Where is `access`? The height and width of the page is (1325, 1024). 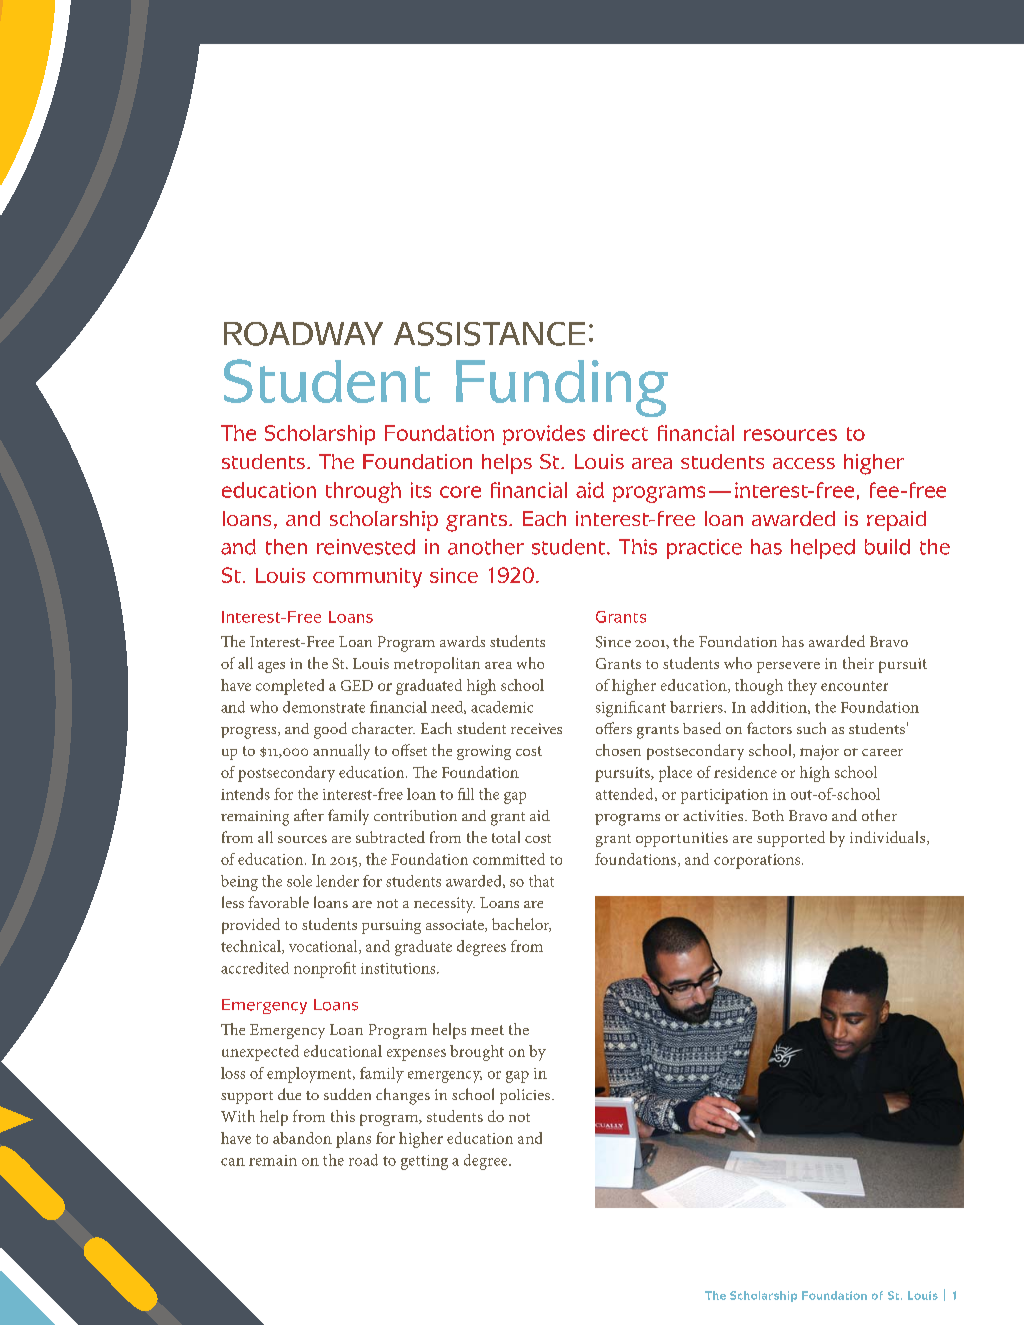
access is located at coordinates (804, 463).
